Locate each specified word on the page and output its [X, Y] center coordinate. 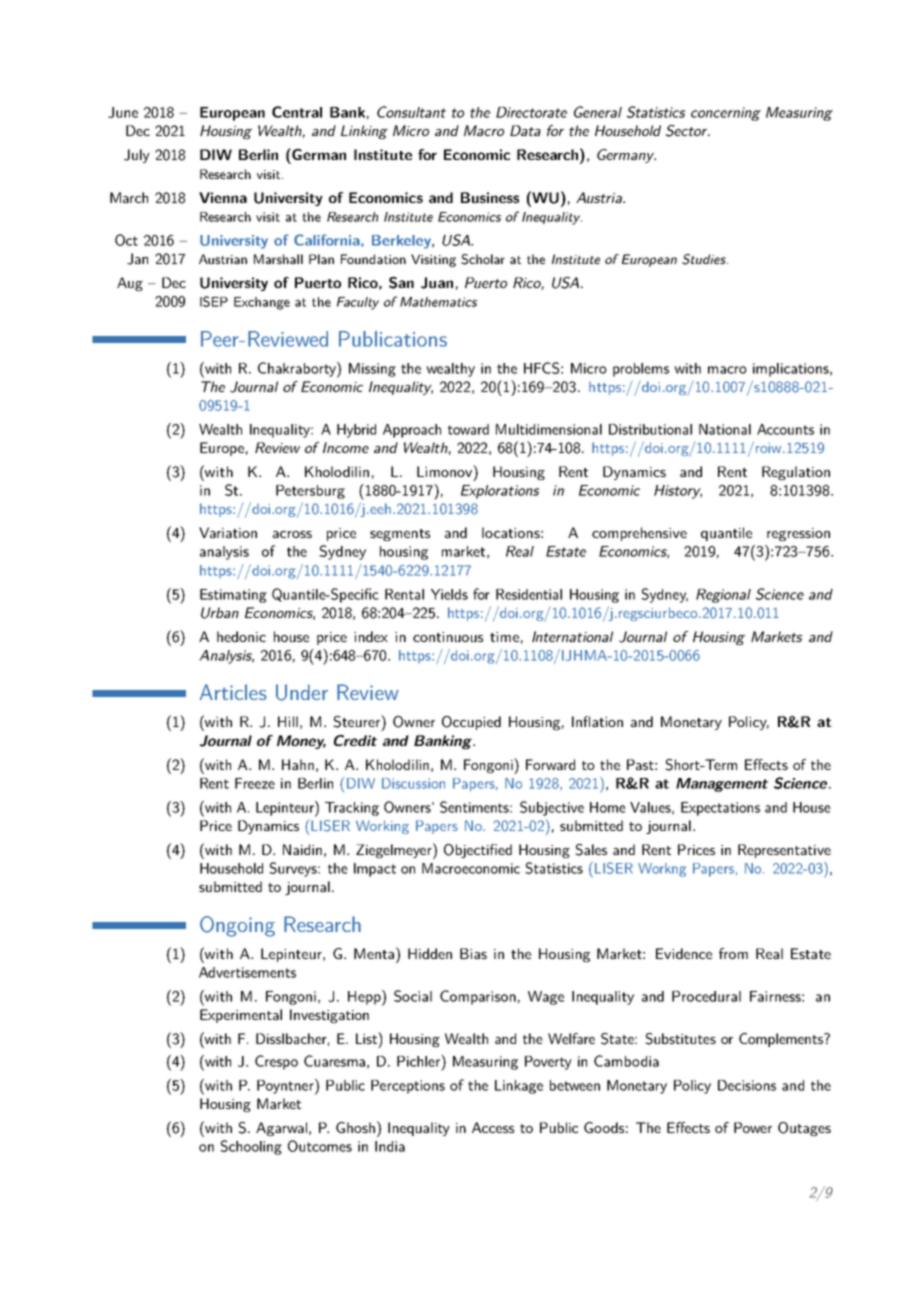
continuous [448, 637]
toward [468, 429]
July [137, 156]
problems [641, 370]
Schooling [251, 1147]
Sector [688, 131]
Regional [723, 596]
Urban [220, 613]
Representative [784, 851]
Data [525, 130]
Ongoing [237, 926]
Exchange [262, 303]
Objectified [478, 851]
